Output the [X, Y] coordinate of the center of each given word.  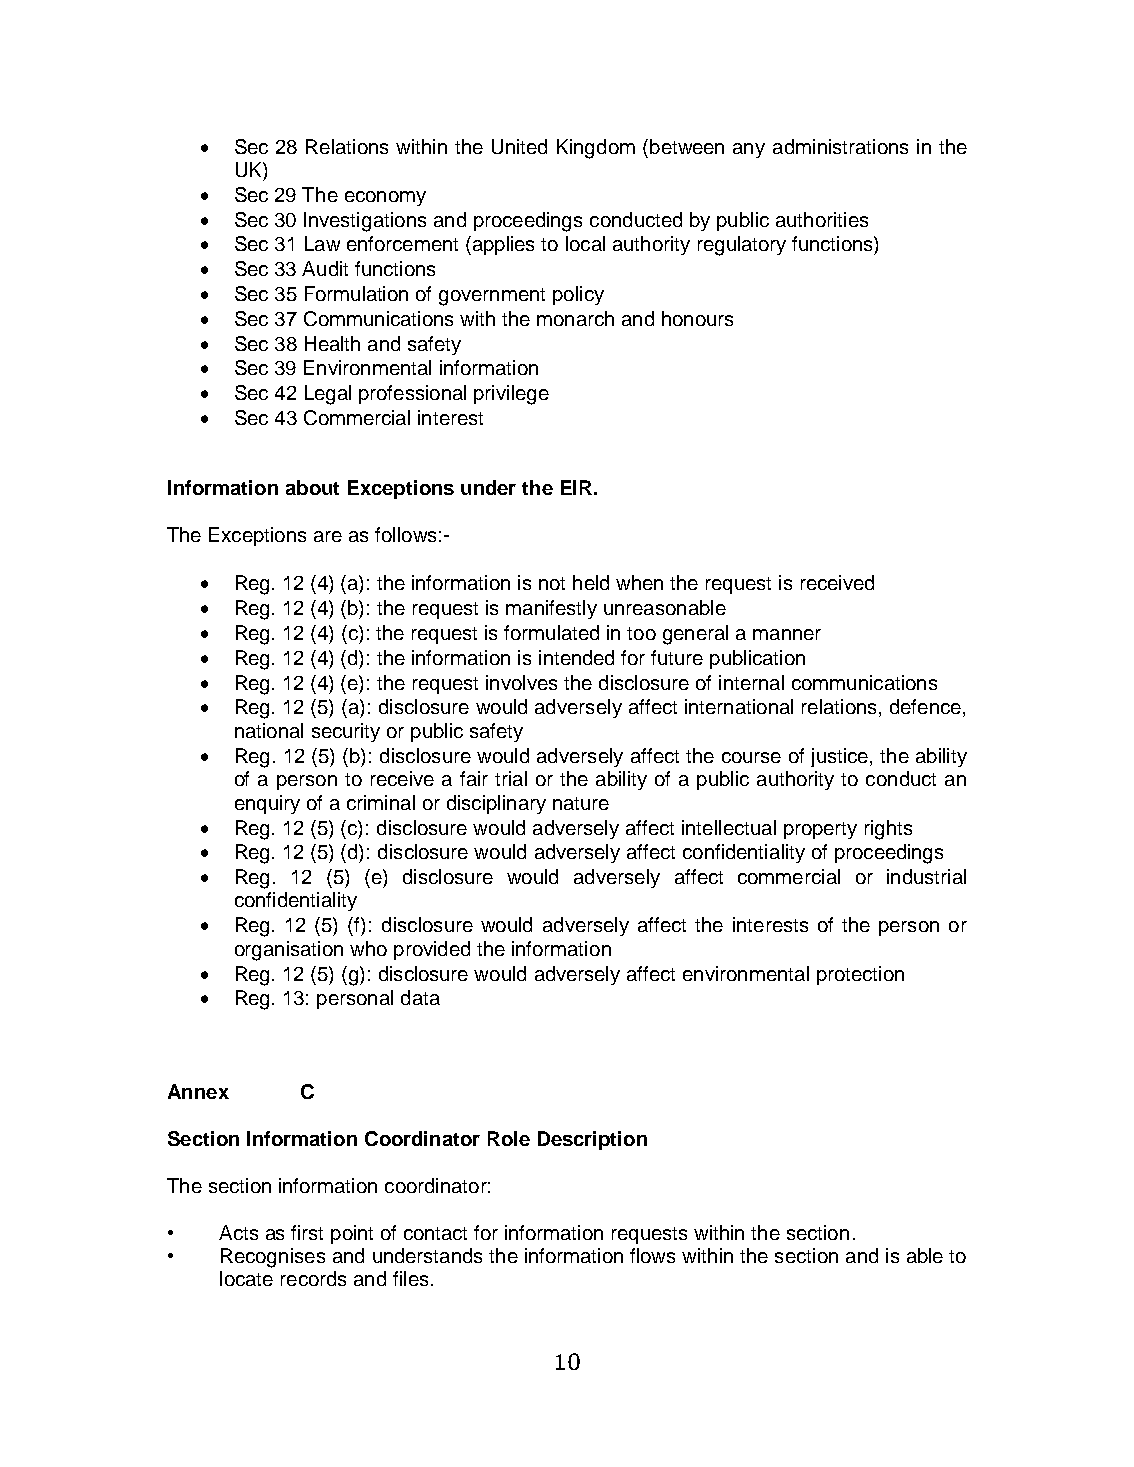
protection [860, 975]
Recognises [273, 1258]
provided [432, 950]
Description [592, 1140]
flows [652, 1255]
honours [697, 318]
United [519, 146]
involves [521, 682]
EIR [576, 487]
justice [839, 757]
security [346, 732]
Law [322, 243]
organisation [289, 951]
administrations [840, 146]
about [312, 487]
